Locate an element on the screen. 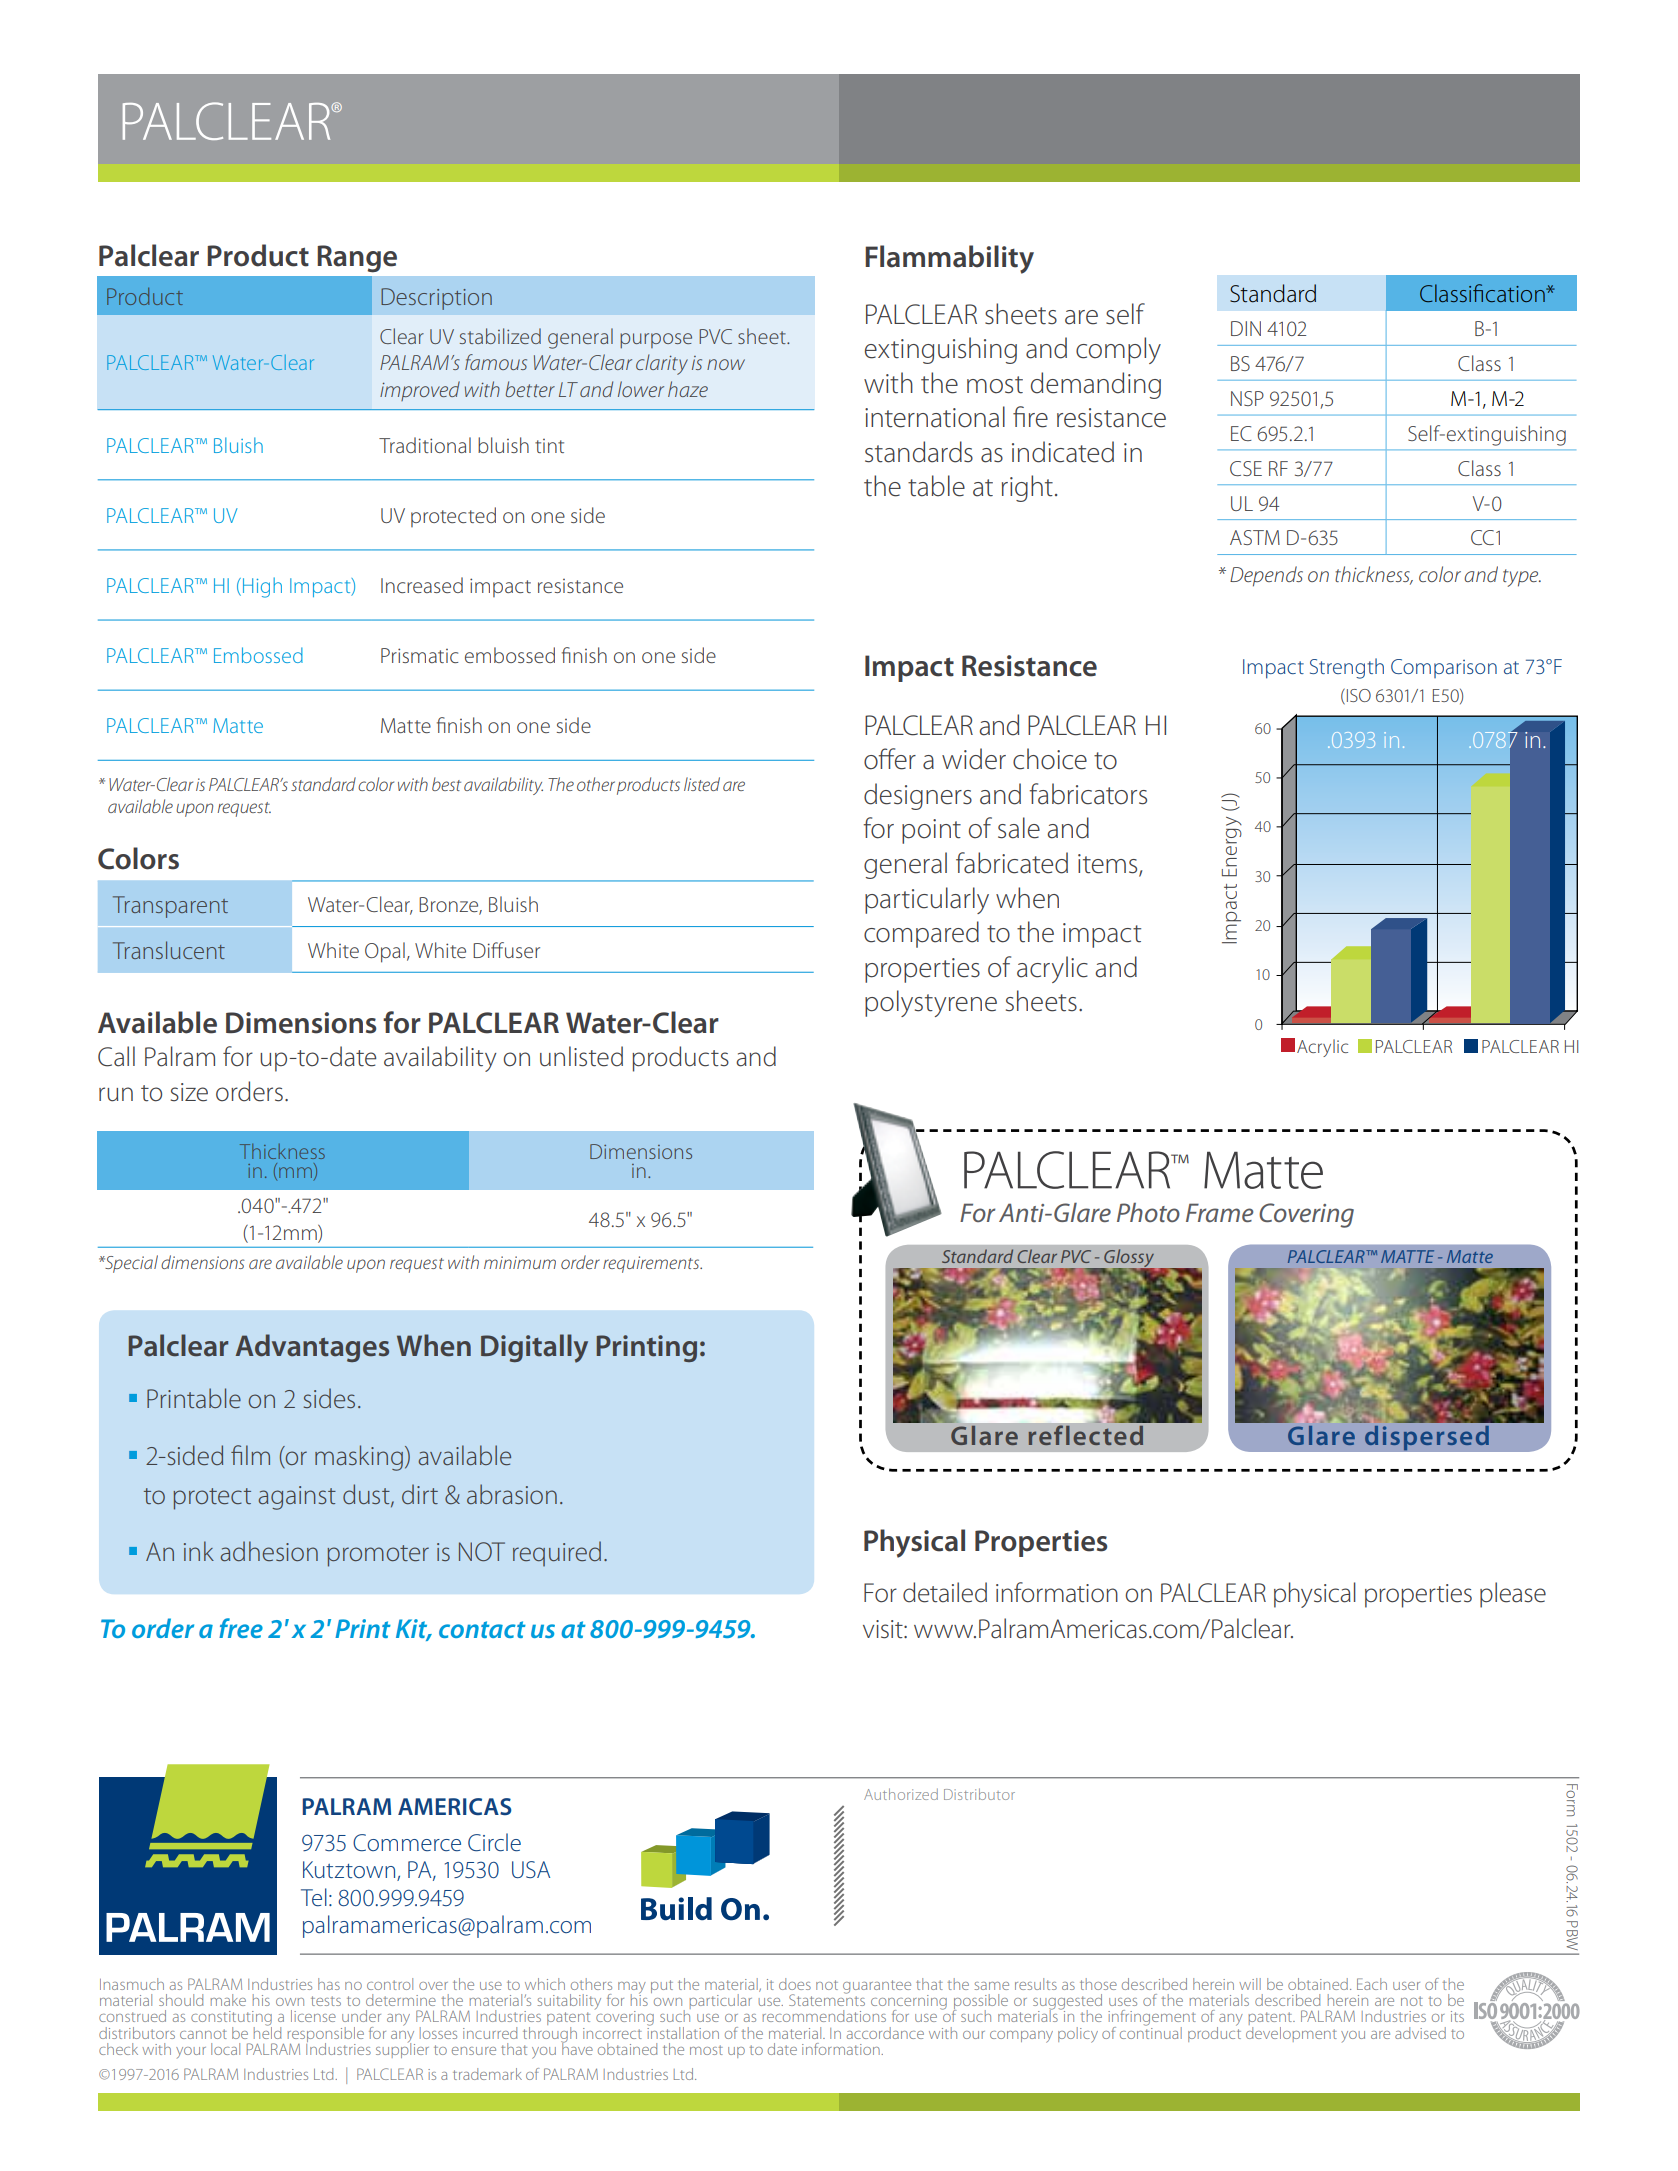  free is located at coordinates (241, 1628).
